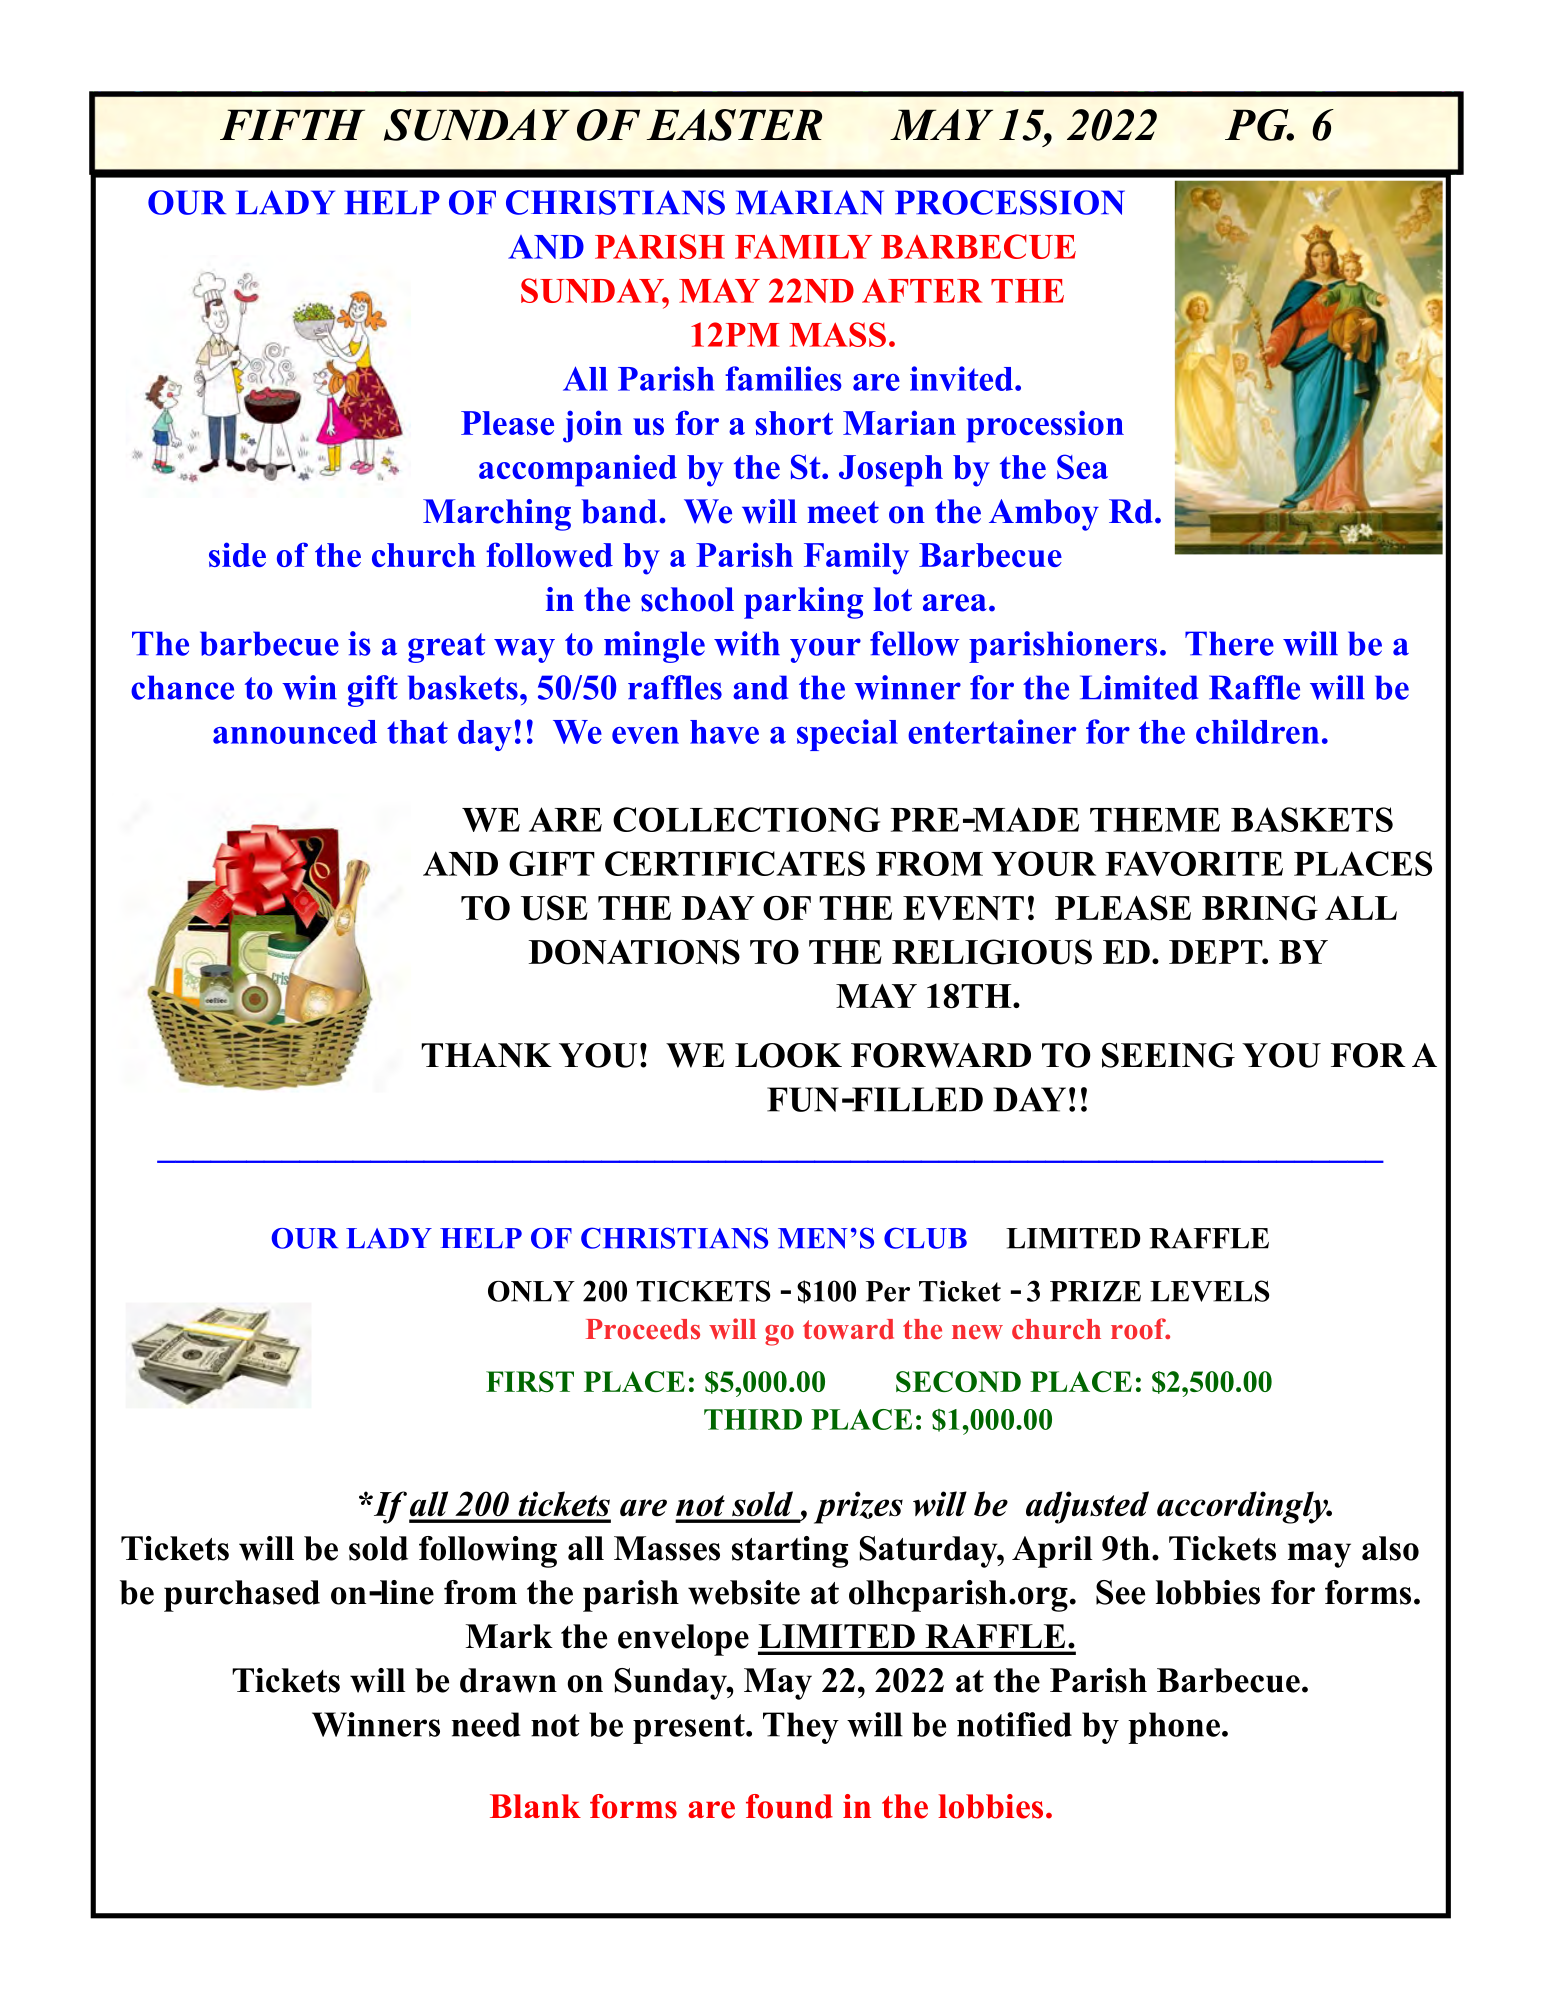  What do you see at coordinates (888, 1291) in the image?
I see `Per` at bounding box center [888, 1291].
